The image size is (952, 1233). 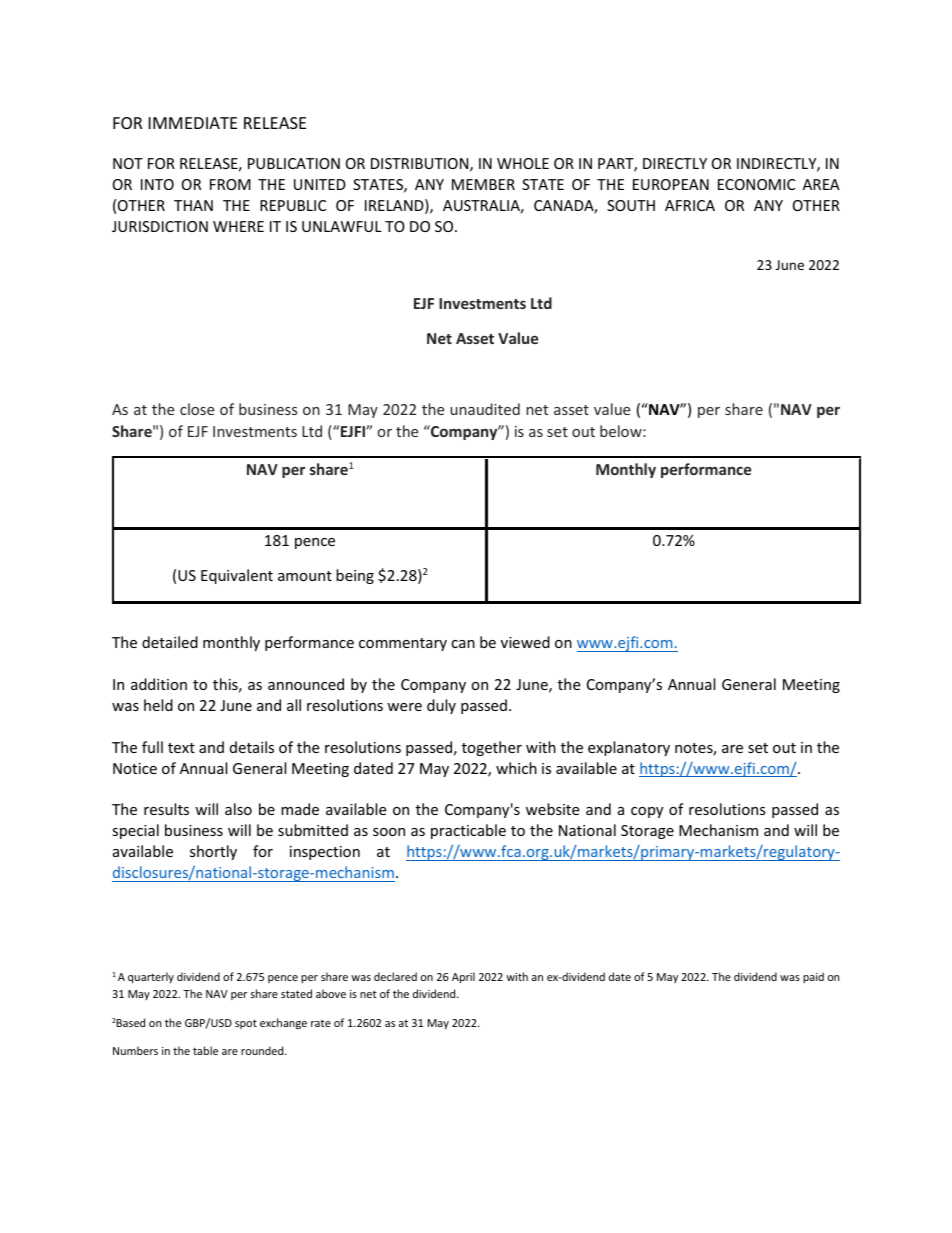 What do you see at coordinates (813, 977) in the screenshot?
I see `paid` at bounding box center [813, 977].
